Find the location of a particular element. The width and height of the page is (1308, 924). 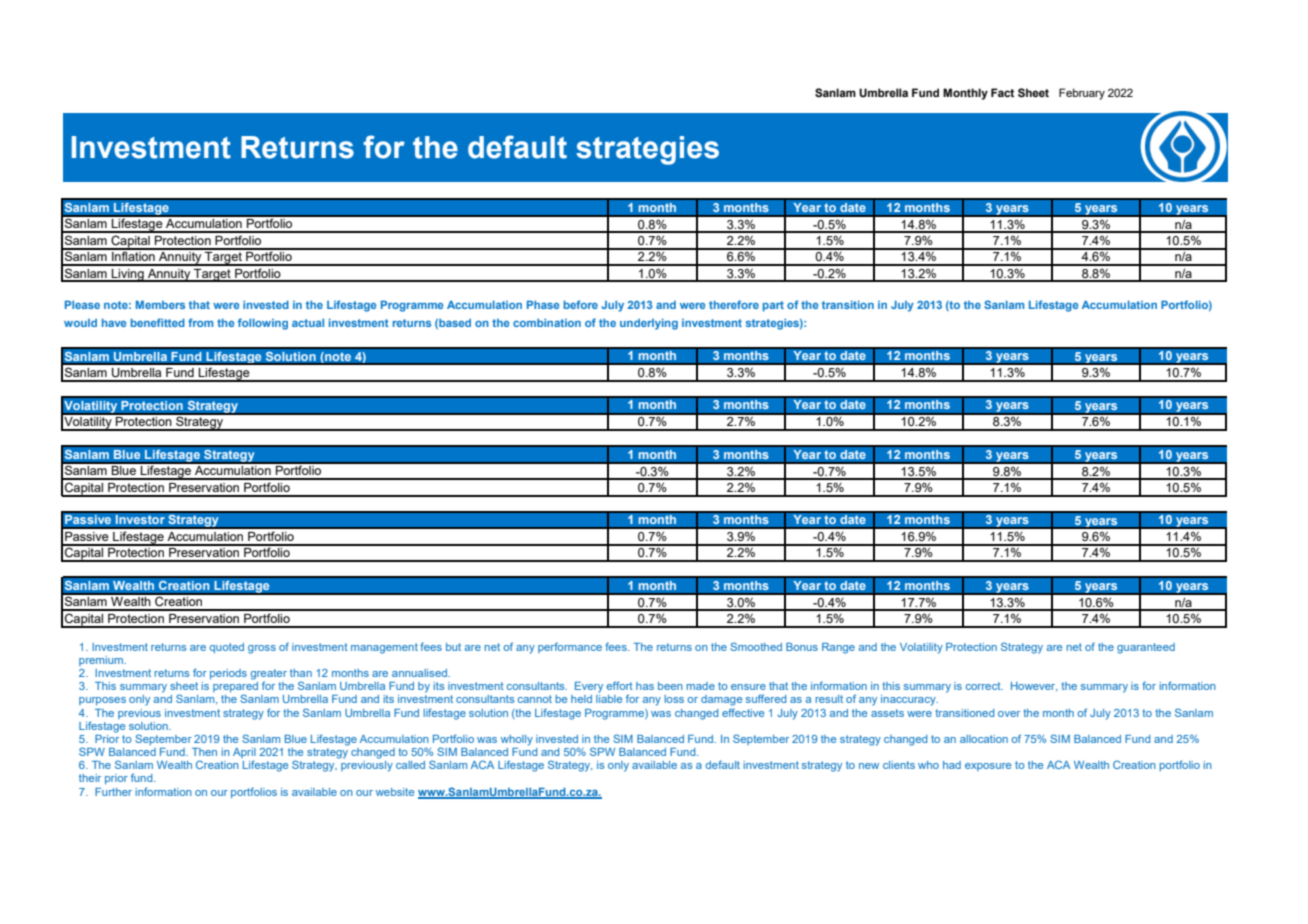

wholly is located at coordinates (517, 740).
